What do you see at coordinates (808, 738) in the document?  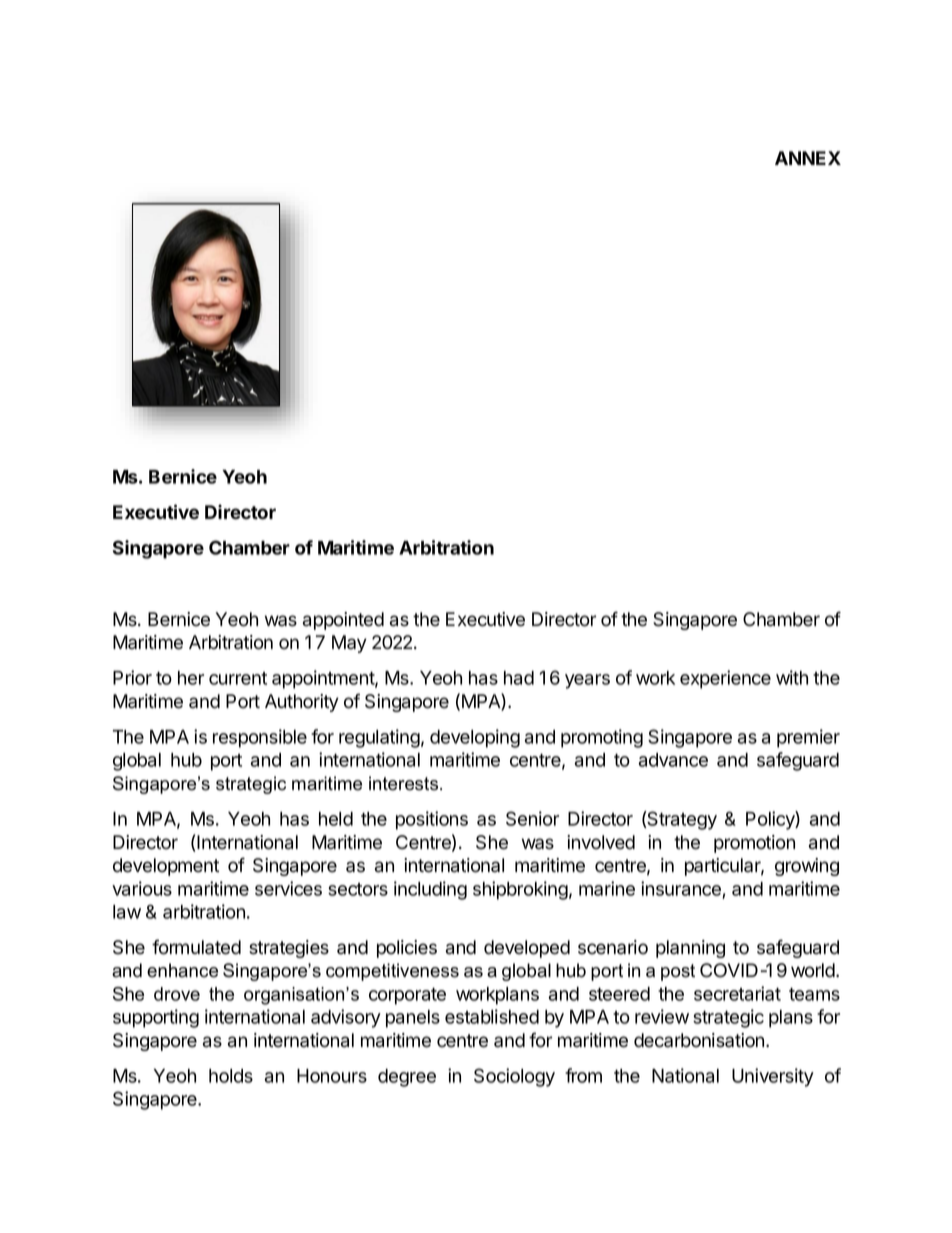 I see `premier` at bounding box center [808, 738].
